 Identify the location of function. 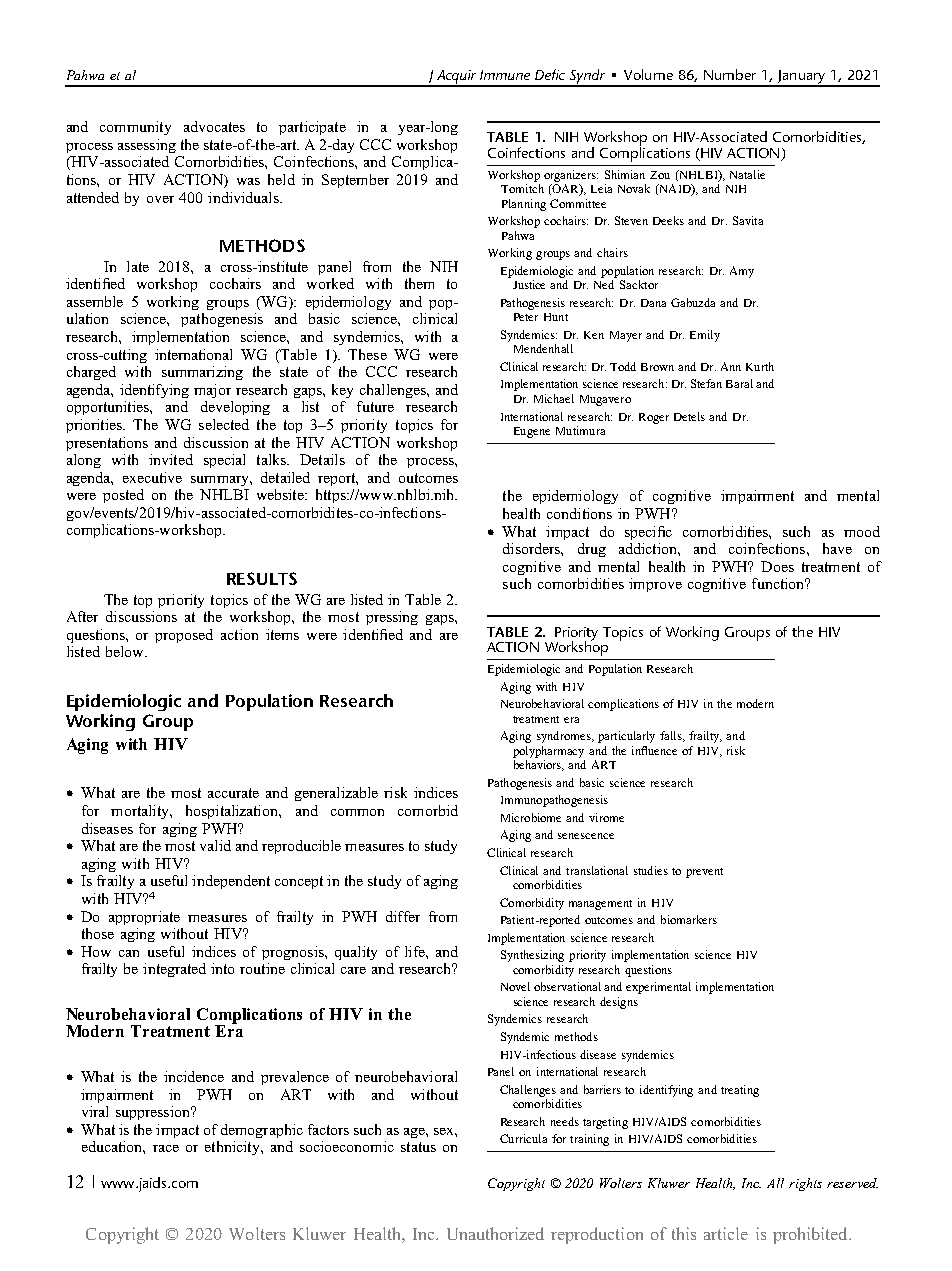
(779, 583).
